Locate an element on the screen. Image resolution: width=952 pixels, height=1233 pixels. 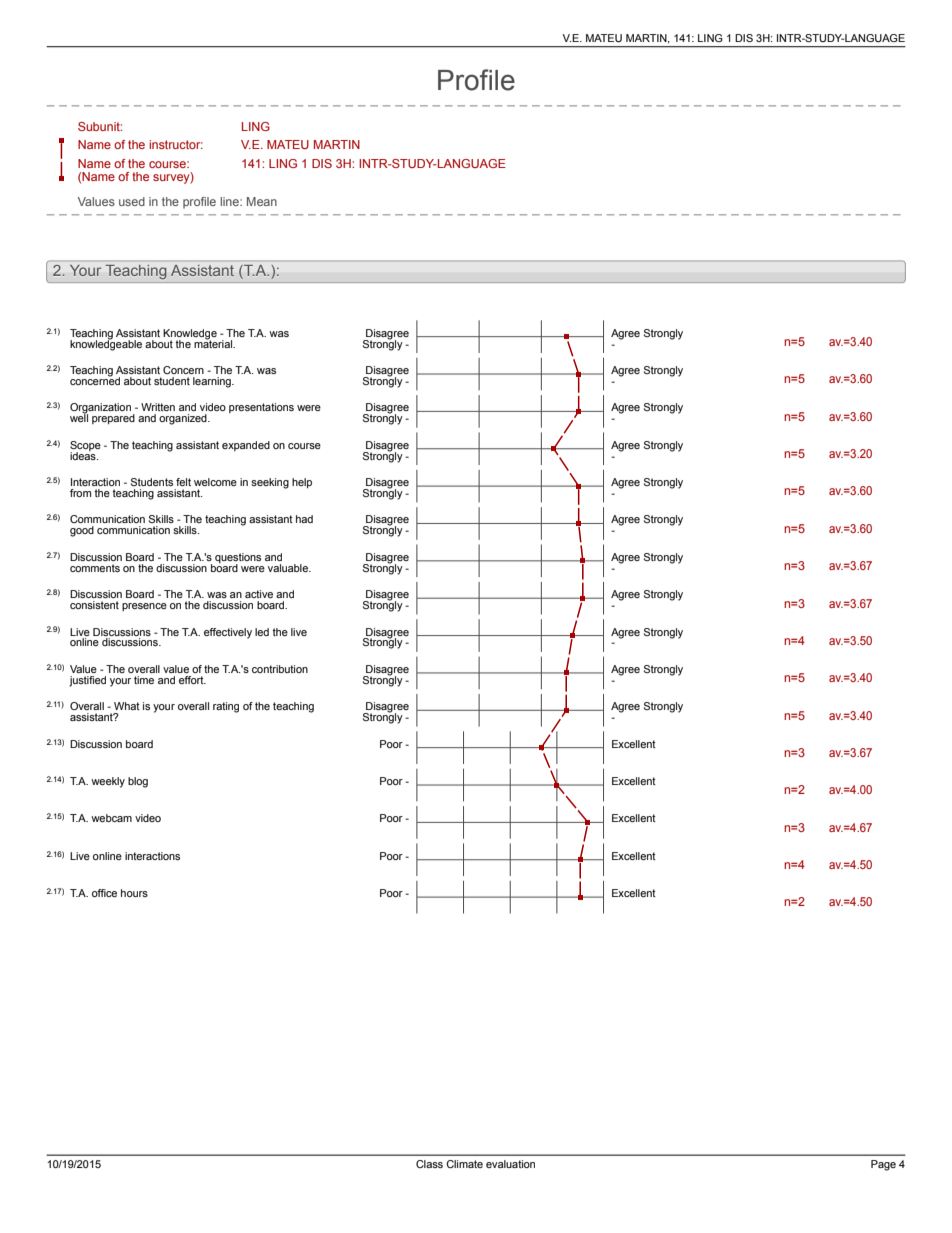
evaluation is located at coordinates (510, 1164).
